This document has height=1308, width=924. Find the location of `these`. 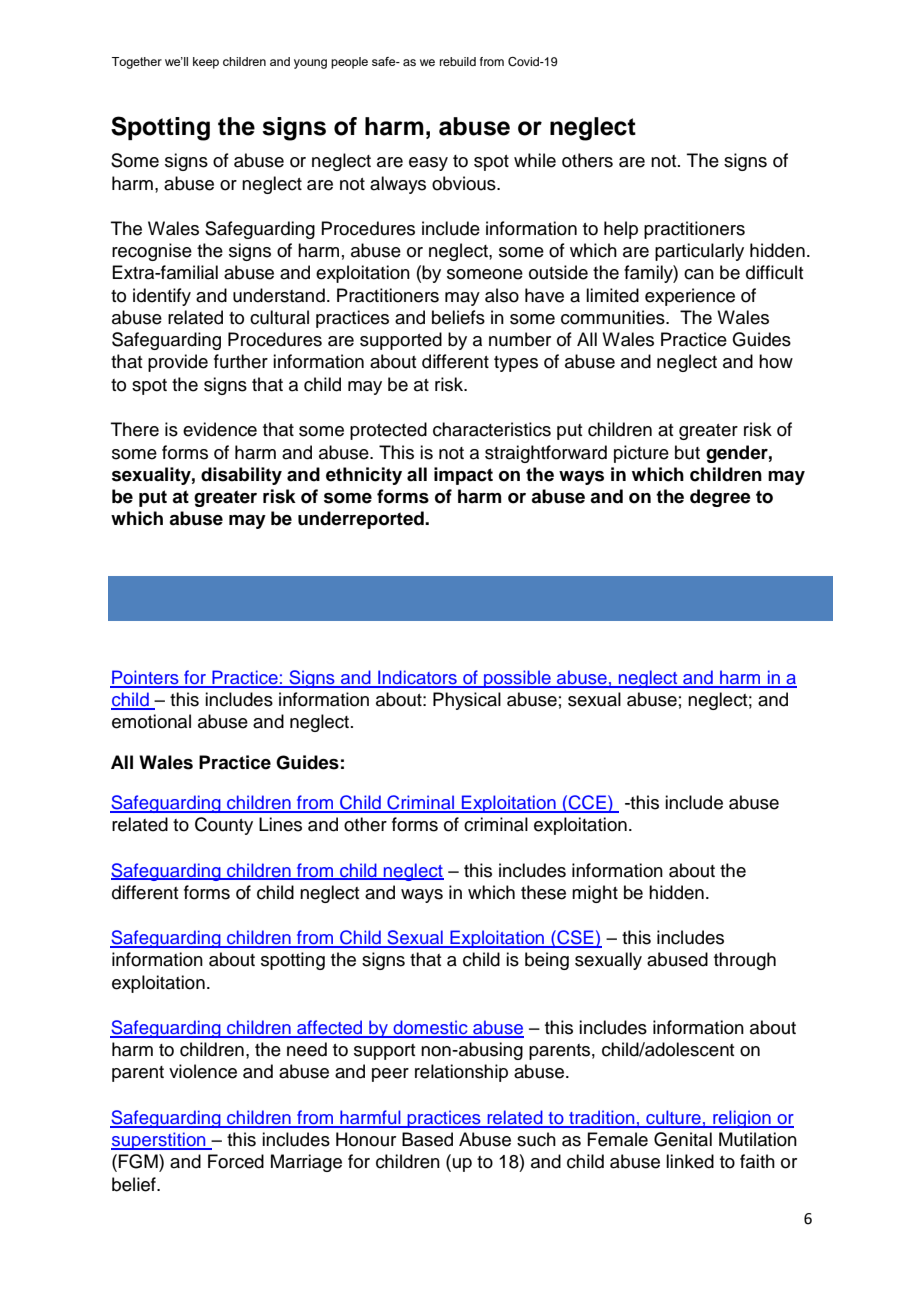

these is located at coordinates (543, 892).
